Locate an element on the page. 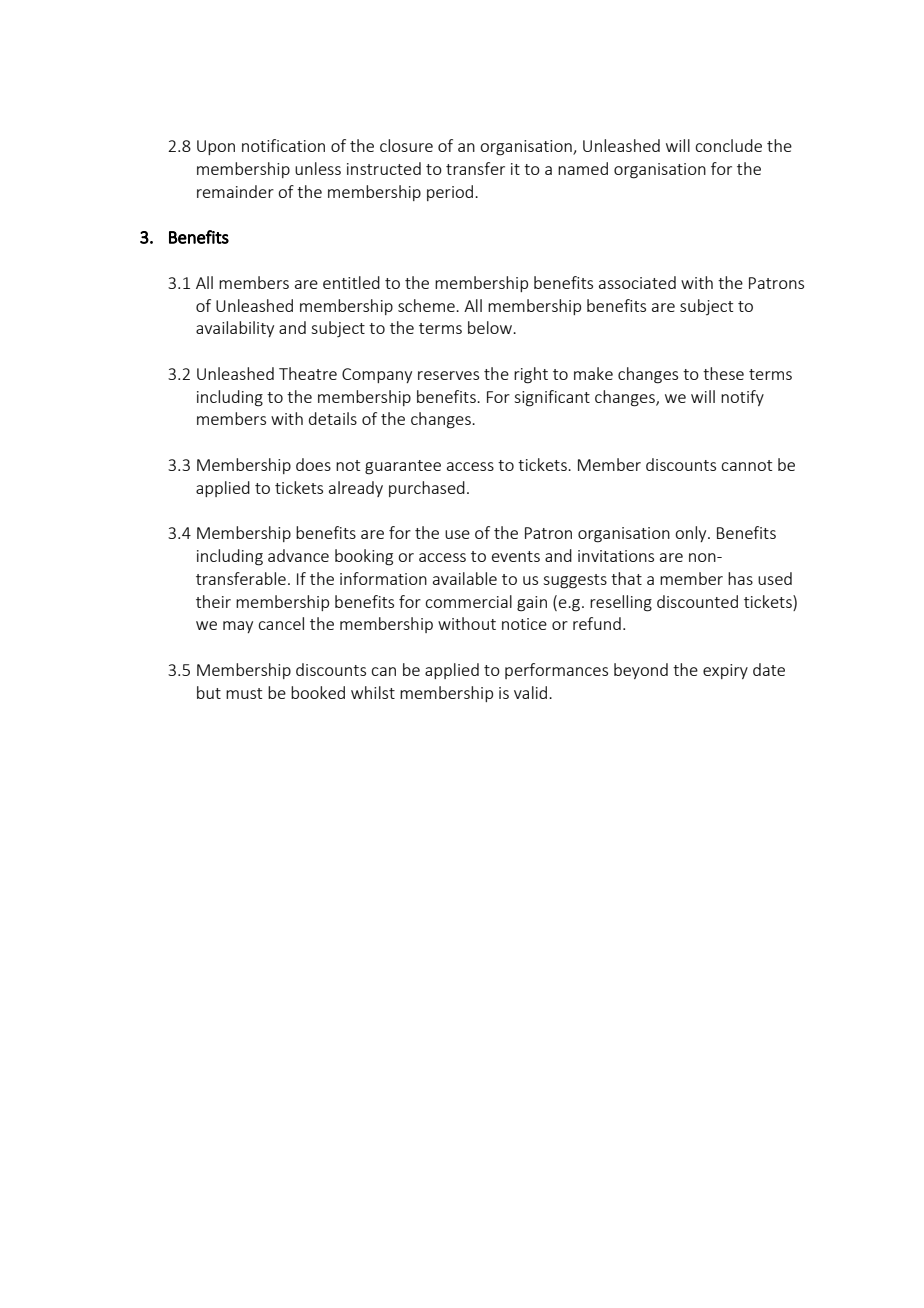 The image size is (924, 1308). below is located at coordinates (491, 327).
